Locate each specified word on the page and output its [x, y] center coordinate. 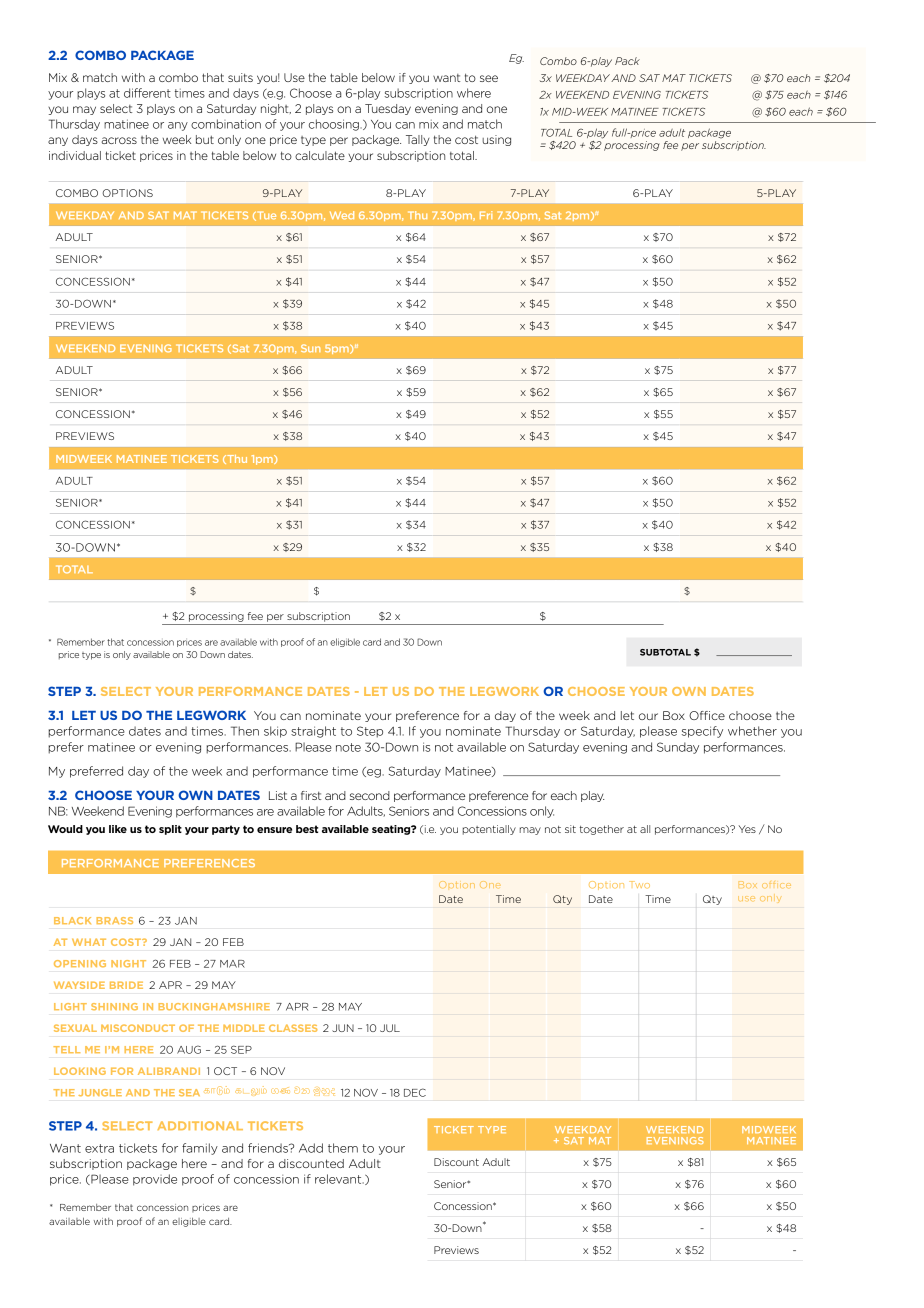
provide [155, 1180]
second [370, 795]
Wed [342, 215]
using [496, 140]
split [170, 830]
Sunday [678, 748]
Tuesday [388, 109]
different [147, 93]
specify [702, 732]
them [343, 1148]
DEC [415, 1092]
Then [245, 731]
